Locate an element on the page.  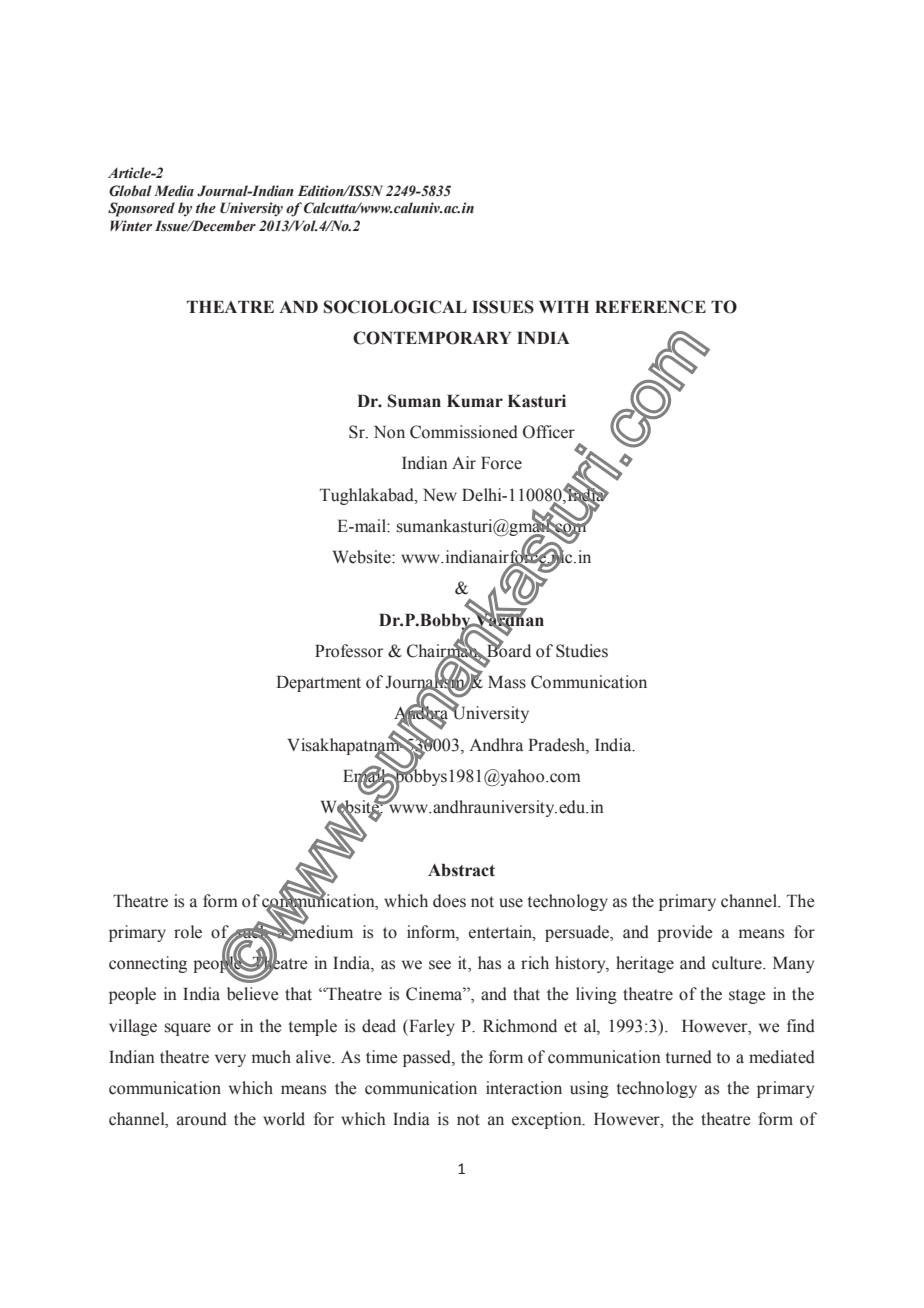
REFERENCE is located at coordinates (650, 307).
